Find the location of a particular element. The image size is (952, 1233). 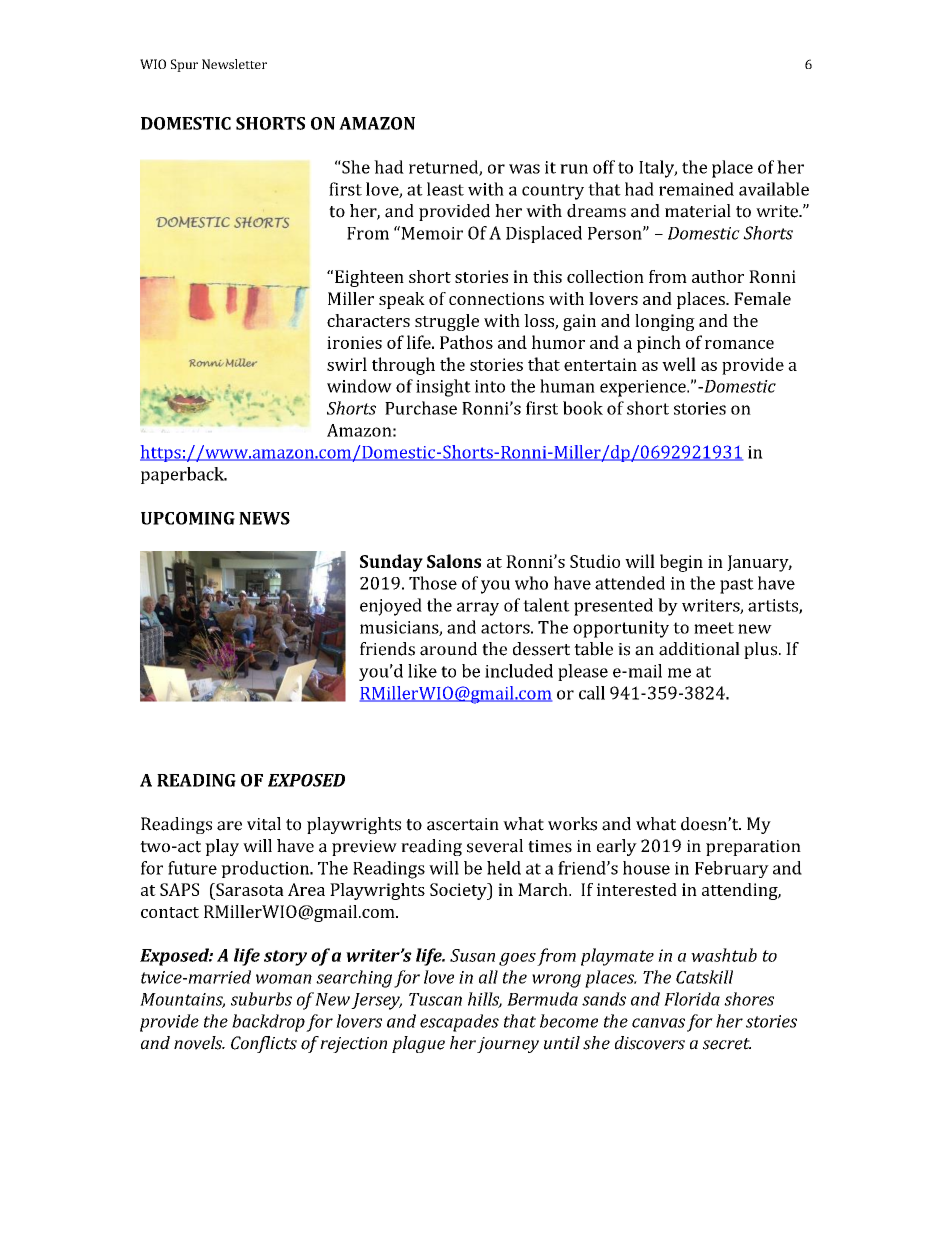

Florida is located at coordinates (692, 999).
